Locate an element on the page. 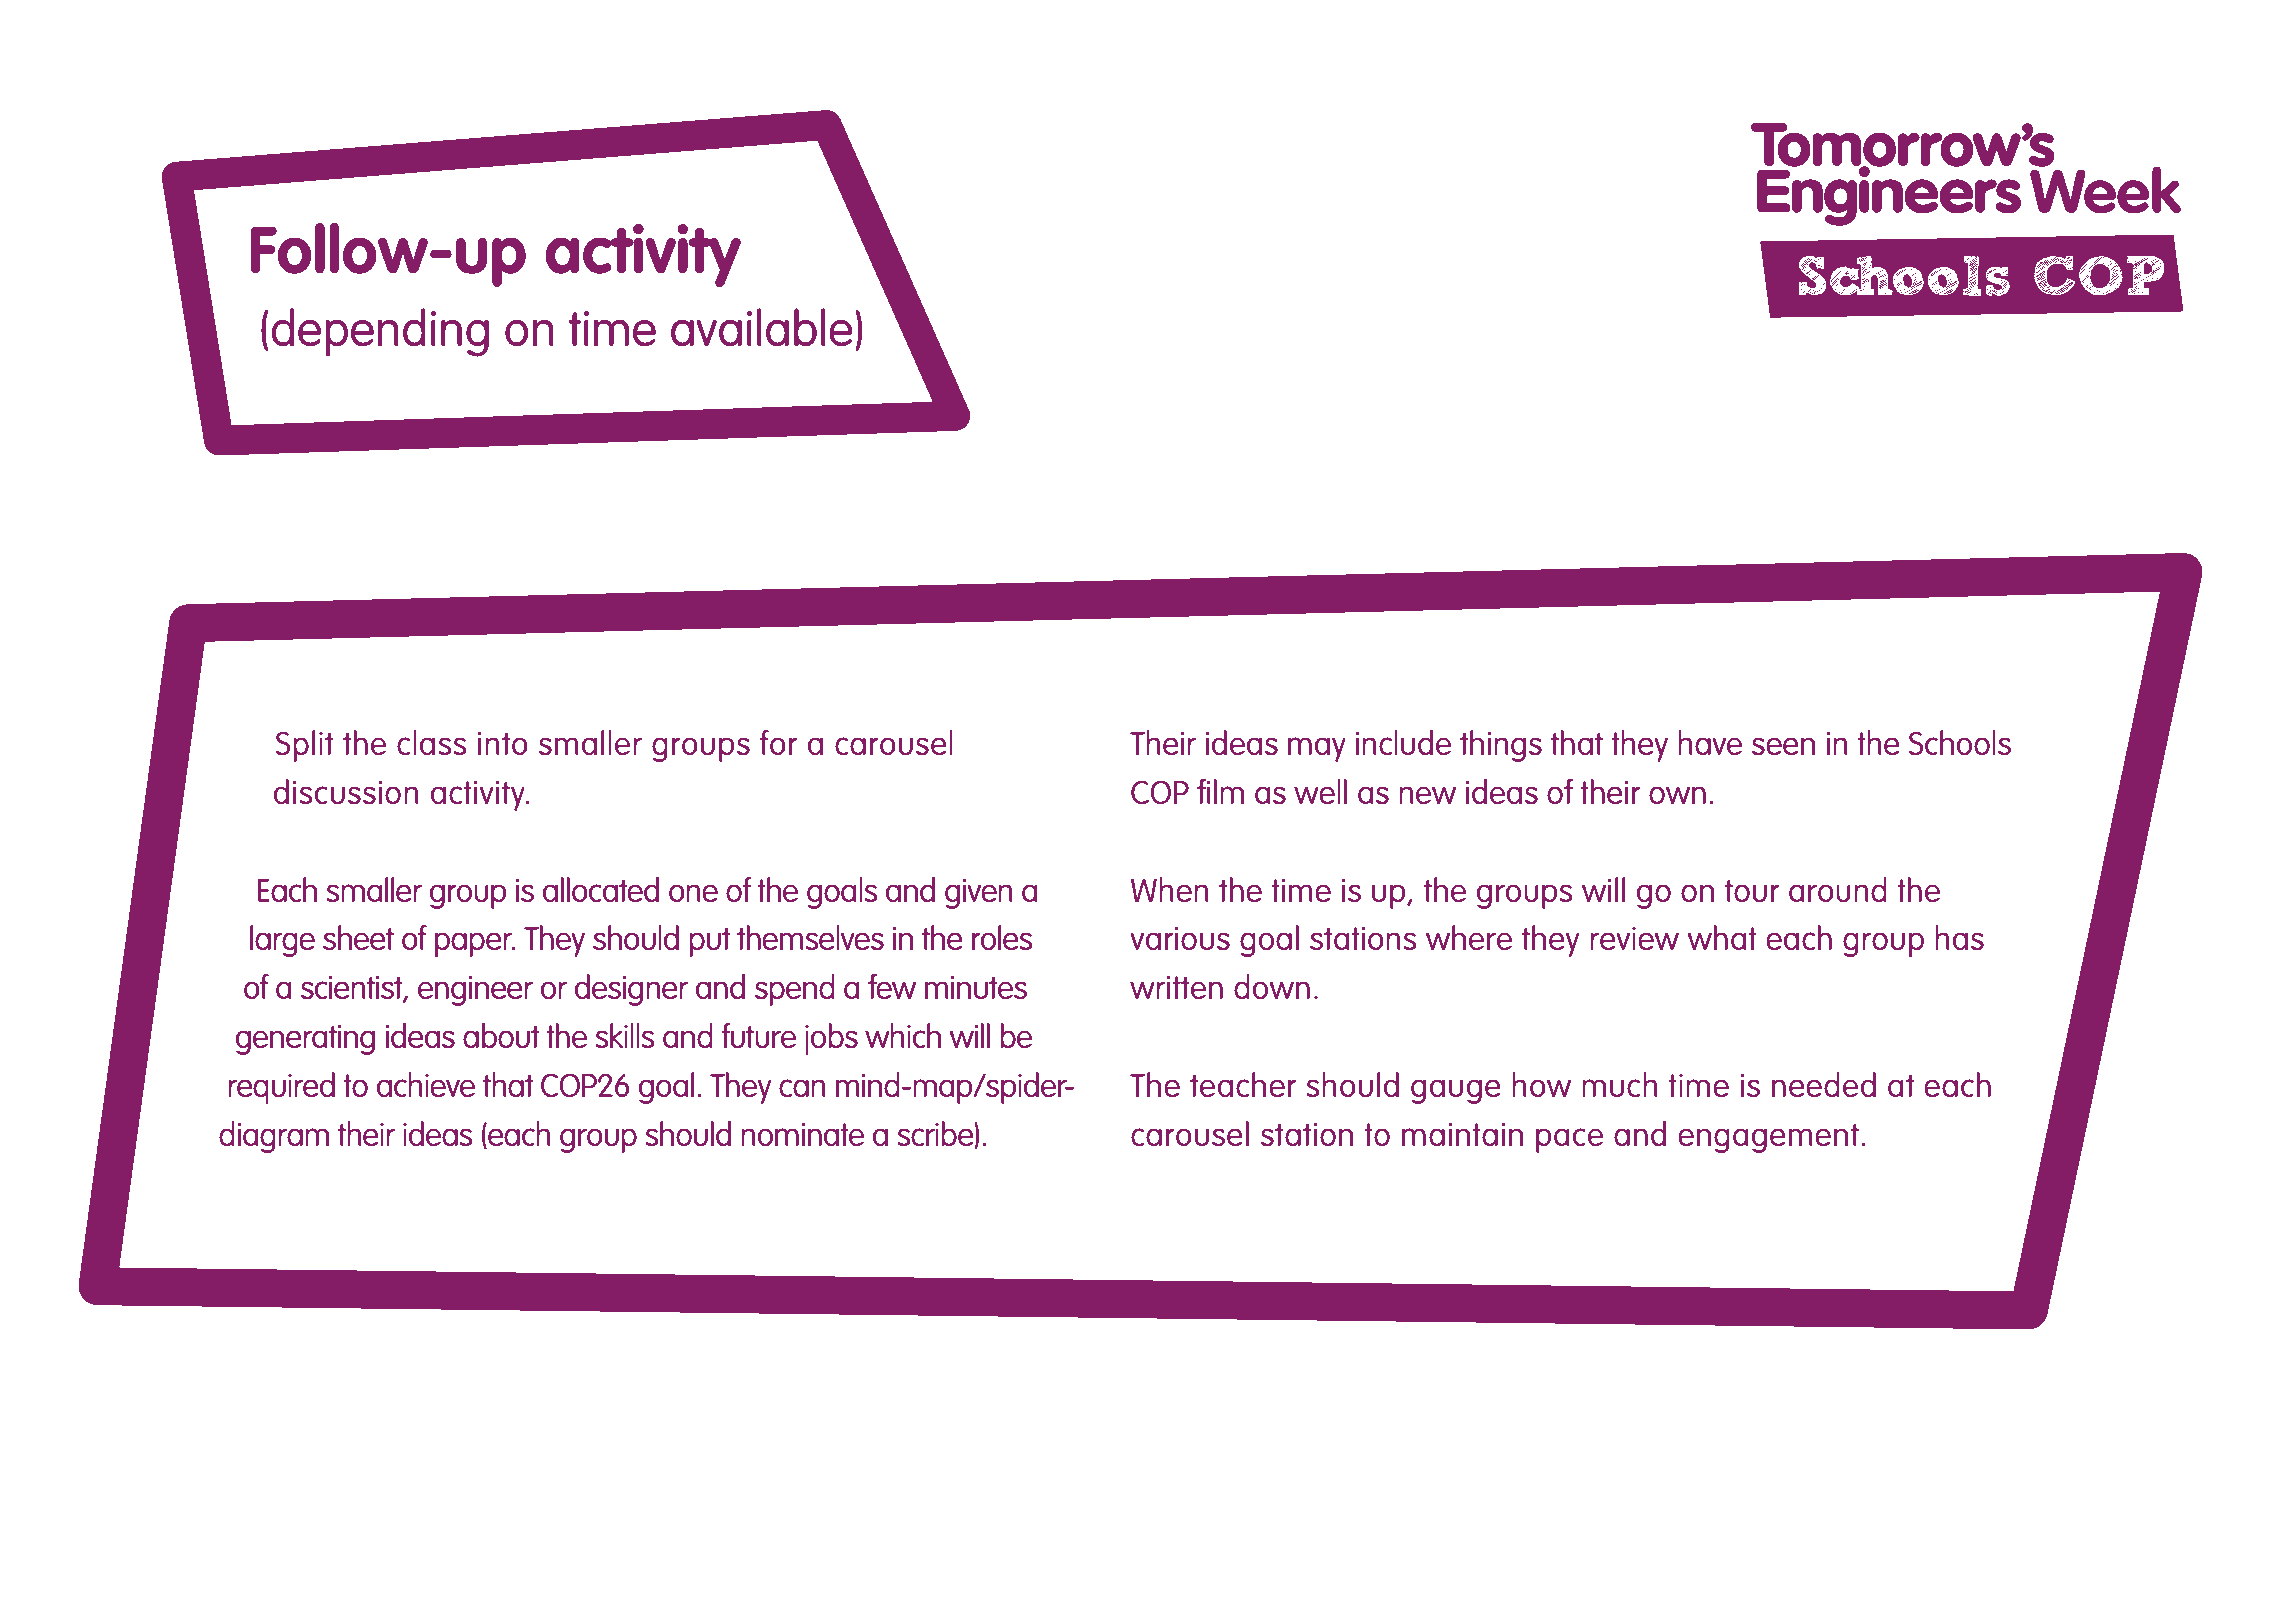 This document has height=1613, width=2281. include is located at coordinates (1403, 742).
